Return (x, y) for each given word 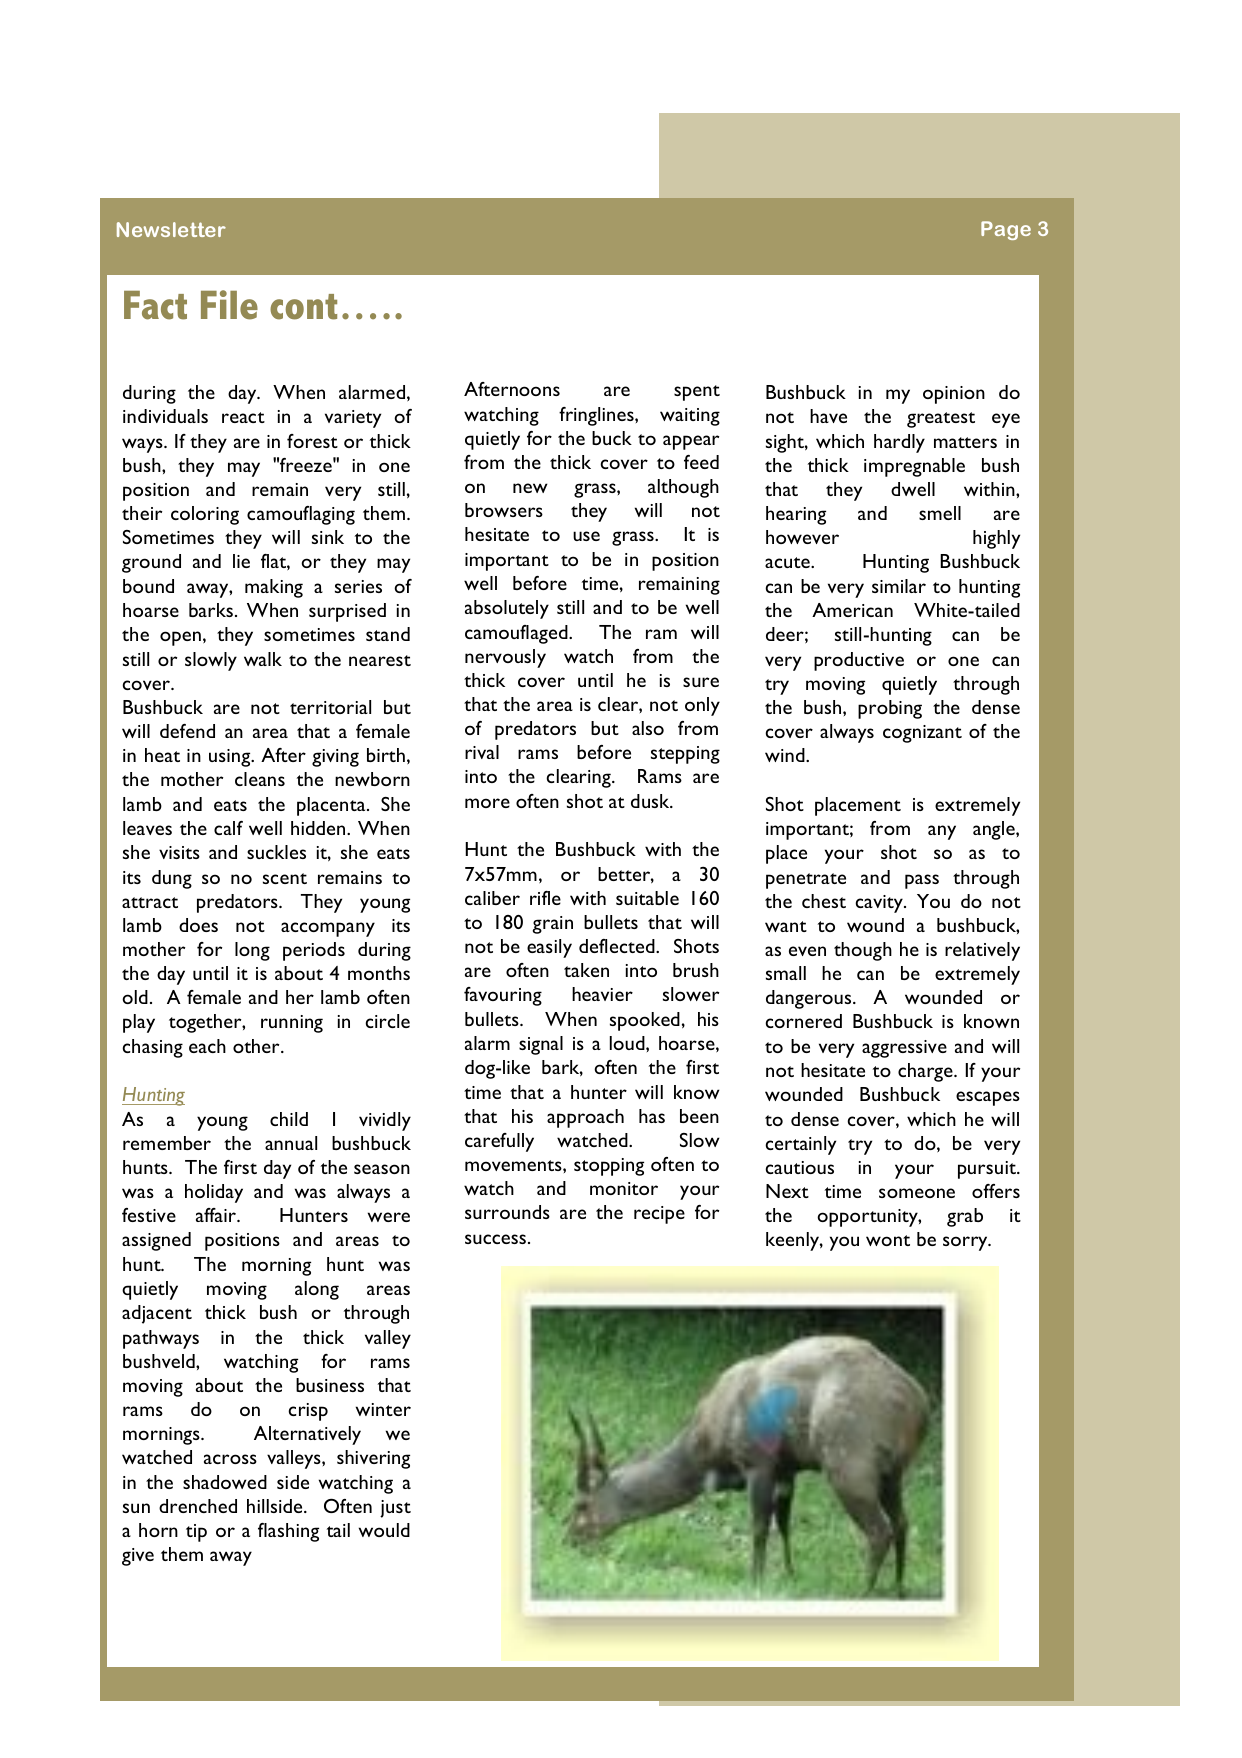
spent (697, 393)
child (289, 1119)
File (229, 305)
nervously (505, 658)
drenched (198, 1506)
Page (1006, 230)
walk (263, 659)
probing (890, 709)
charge (926, 1072)
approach (585, 1118)
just (395, 1509)
